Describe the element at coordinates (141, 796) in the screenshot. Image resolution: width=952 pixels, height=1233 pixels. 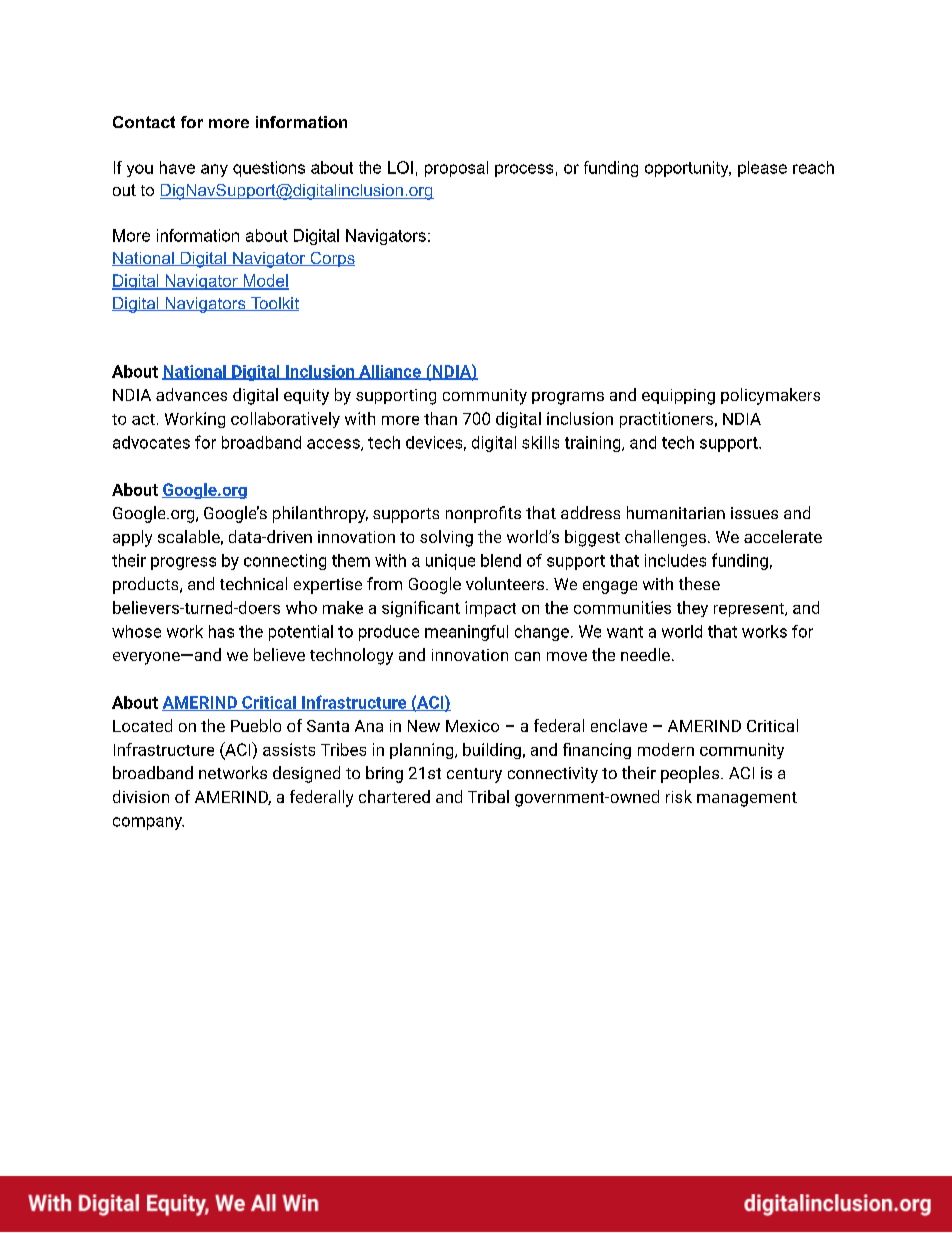
I see `division` at that location.
